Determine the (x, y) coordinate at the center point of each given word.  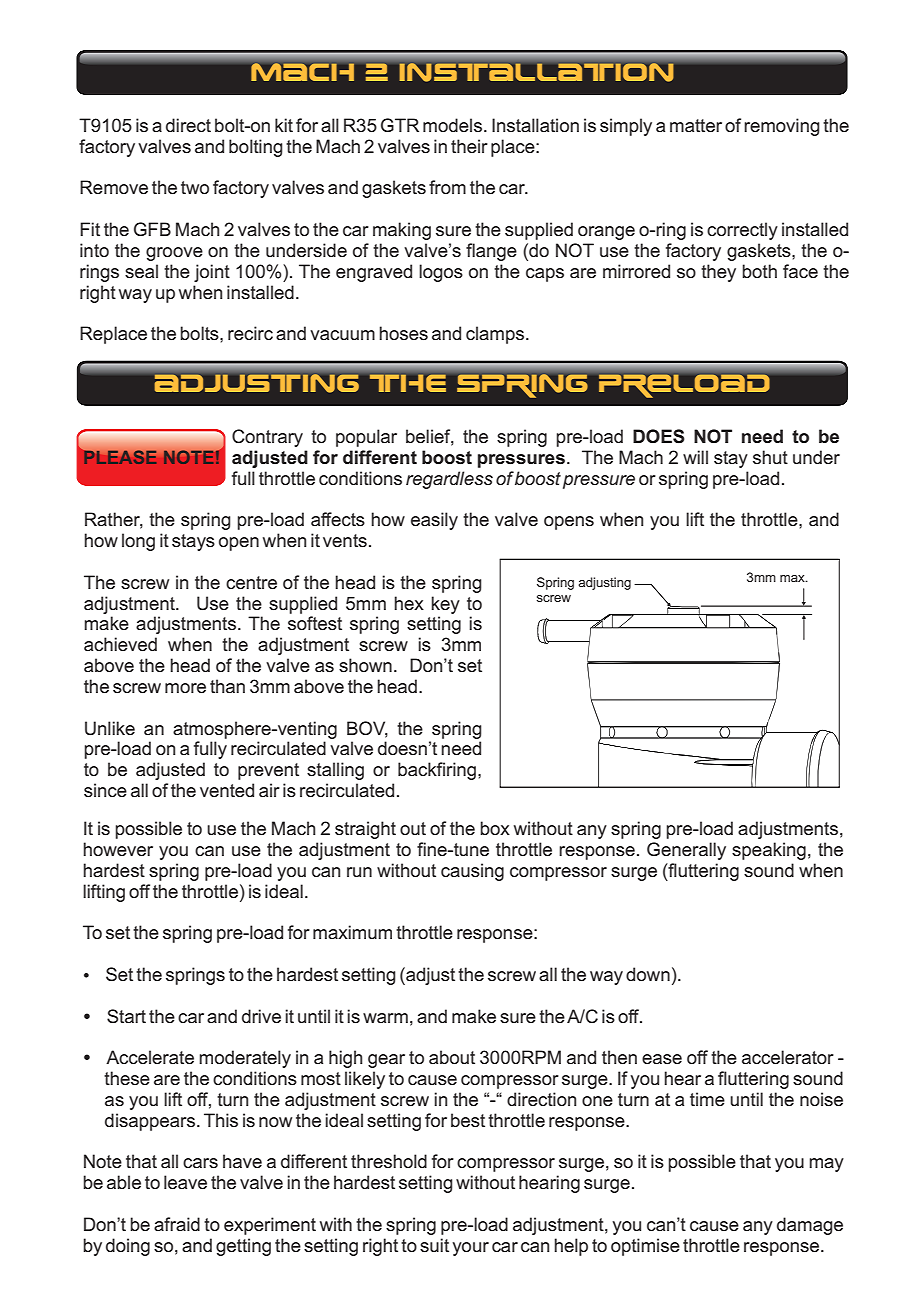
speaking (769, 851)
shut (770, 457)
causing (472, 872)
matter (696, 126)
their (469, 146)
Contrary (267, 438)
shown (365, 665)
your (470, 1249)
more (185, 688)
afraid (177, 1224)
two (195, 188)
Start (126, 1016)
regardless (449, 480)
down (648, 974)
